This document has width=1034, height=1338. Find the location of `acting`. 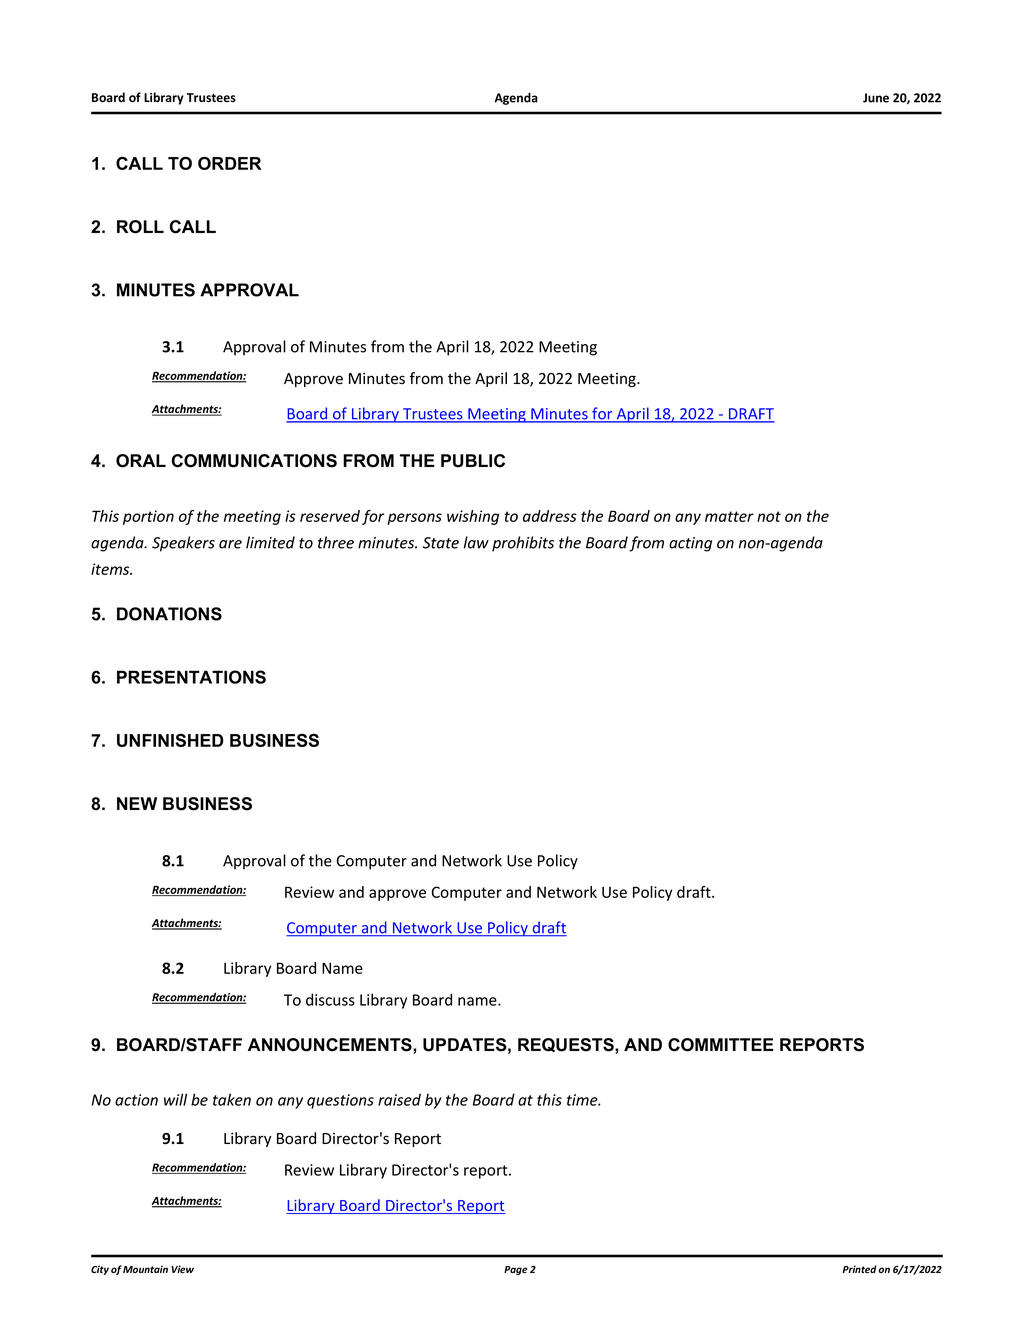

acting is located at coordinates (690, 544).
